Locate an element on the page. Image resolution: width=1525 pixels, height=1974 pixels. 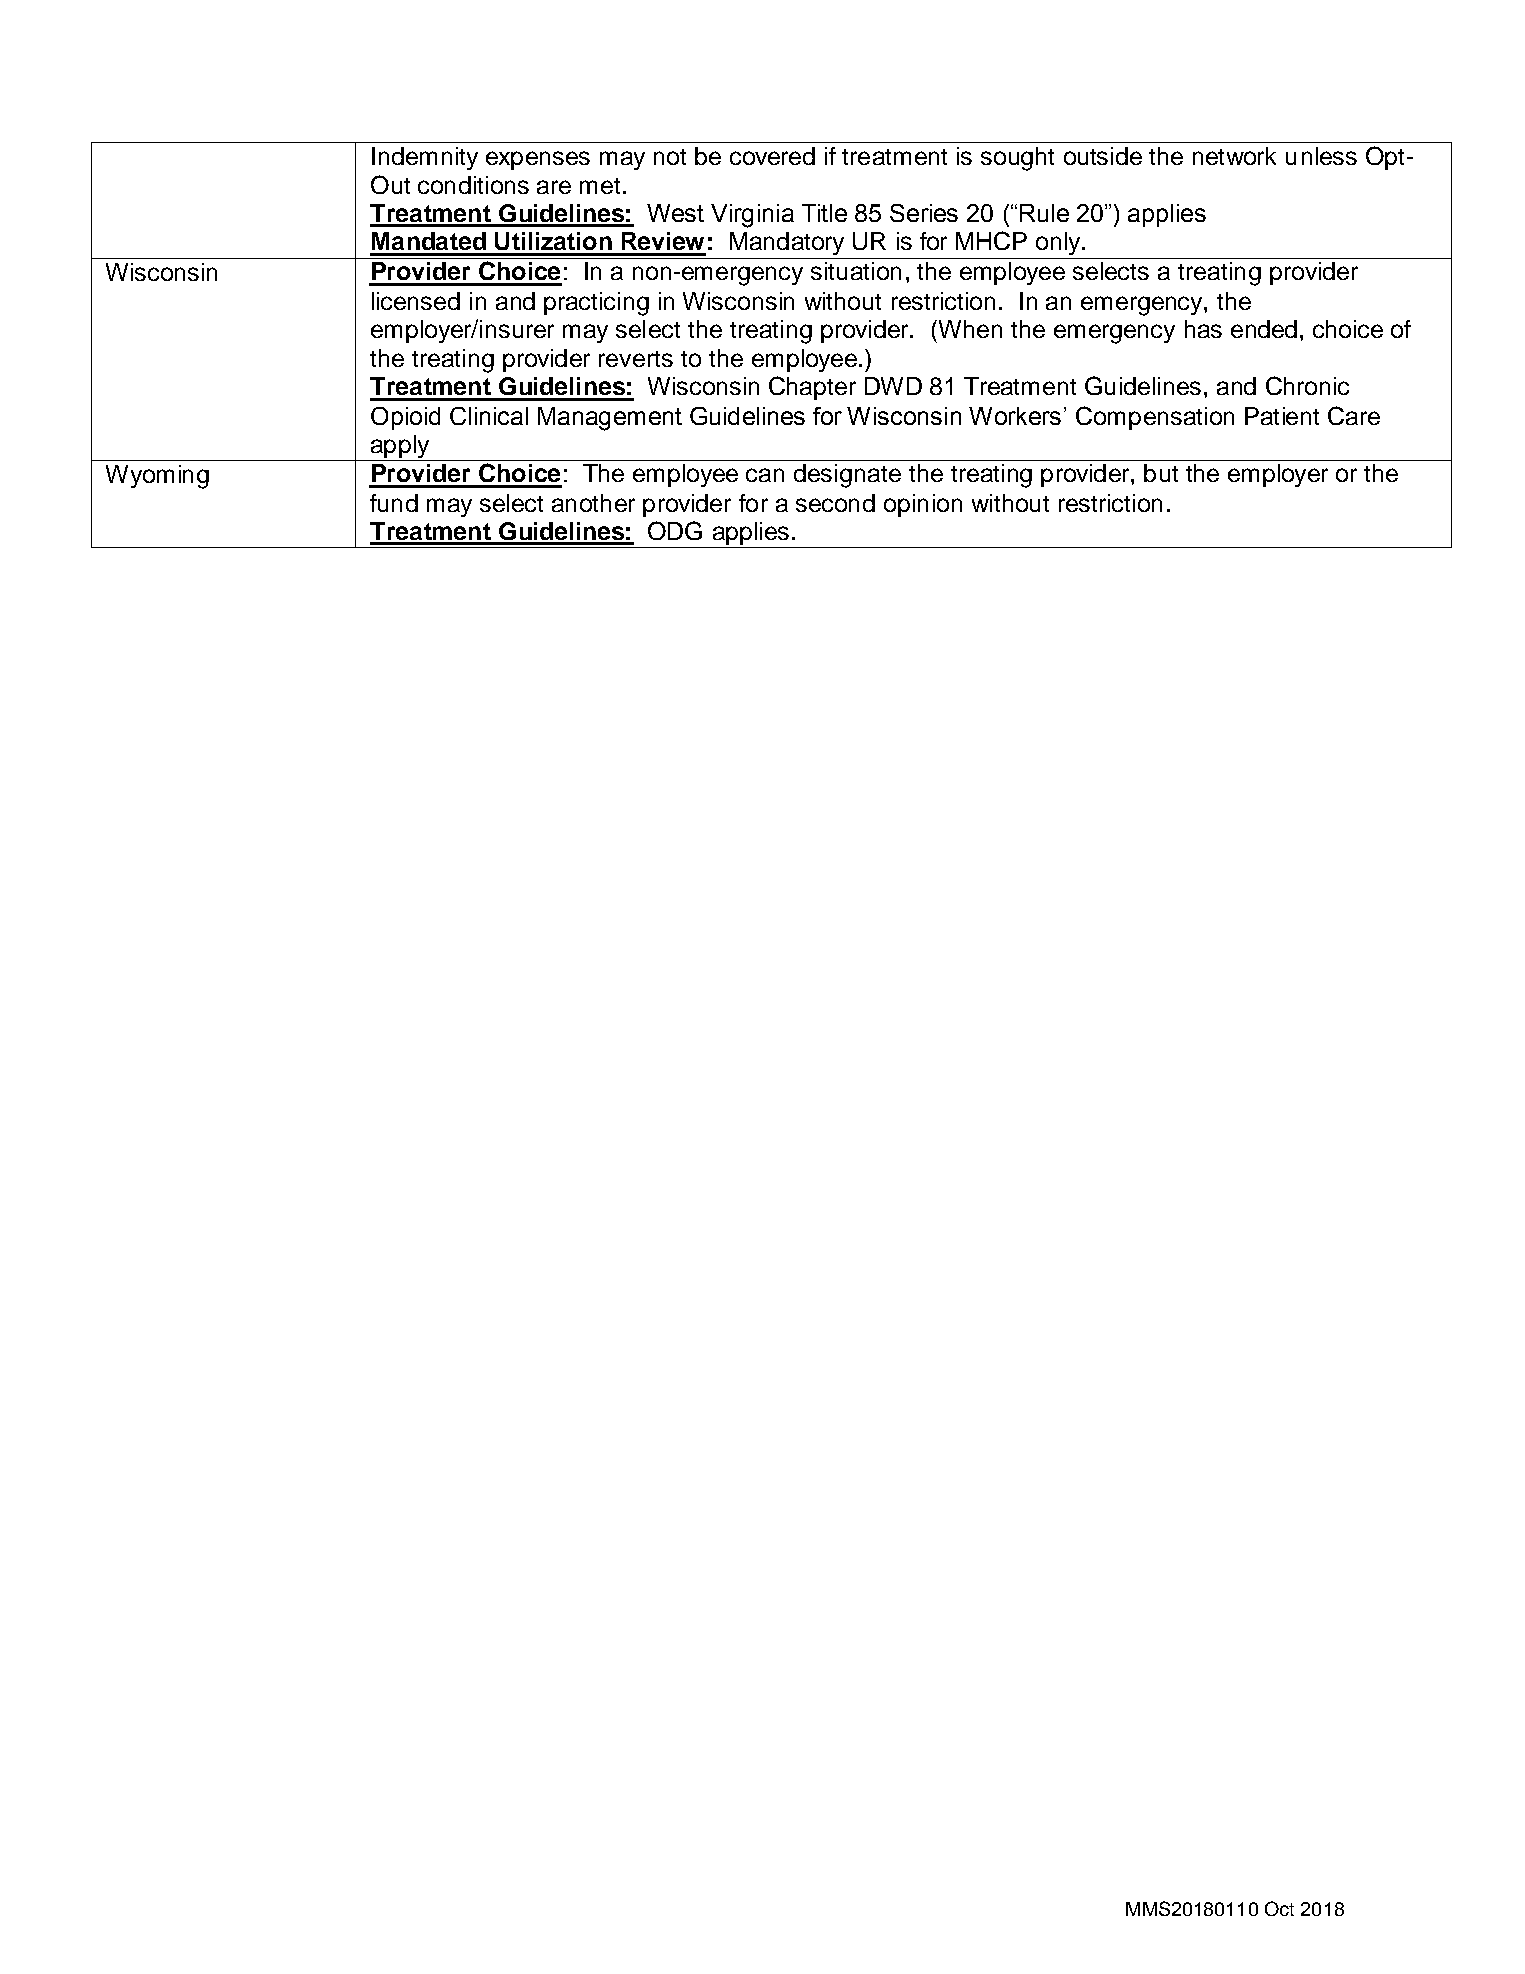
but is located at coordinates (1161, 473).
